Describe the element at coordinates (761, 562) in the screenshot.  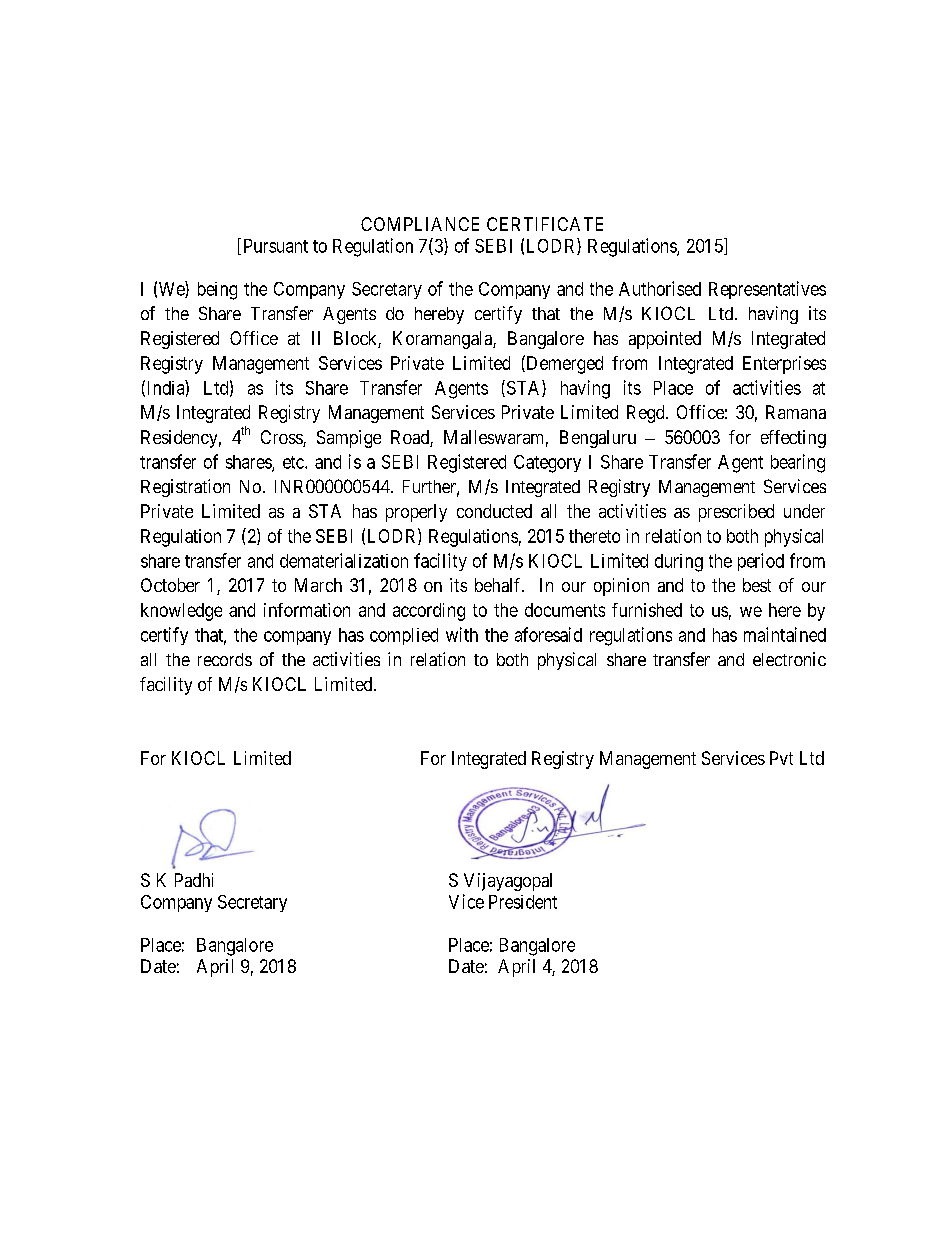
I see `period` at that location.
